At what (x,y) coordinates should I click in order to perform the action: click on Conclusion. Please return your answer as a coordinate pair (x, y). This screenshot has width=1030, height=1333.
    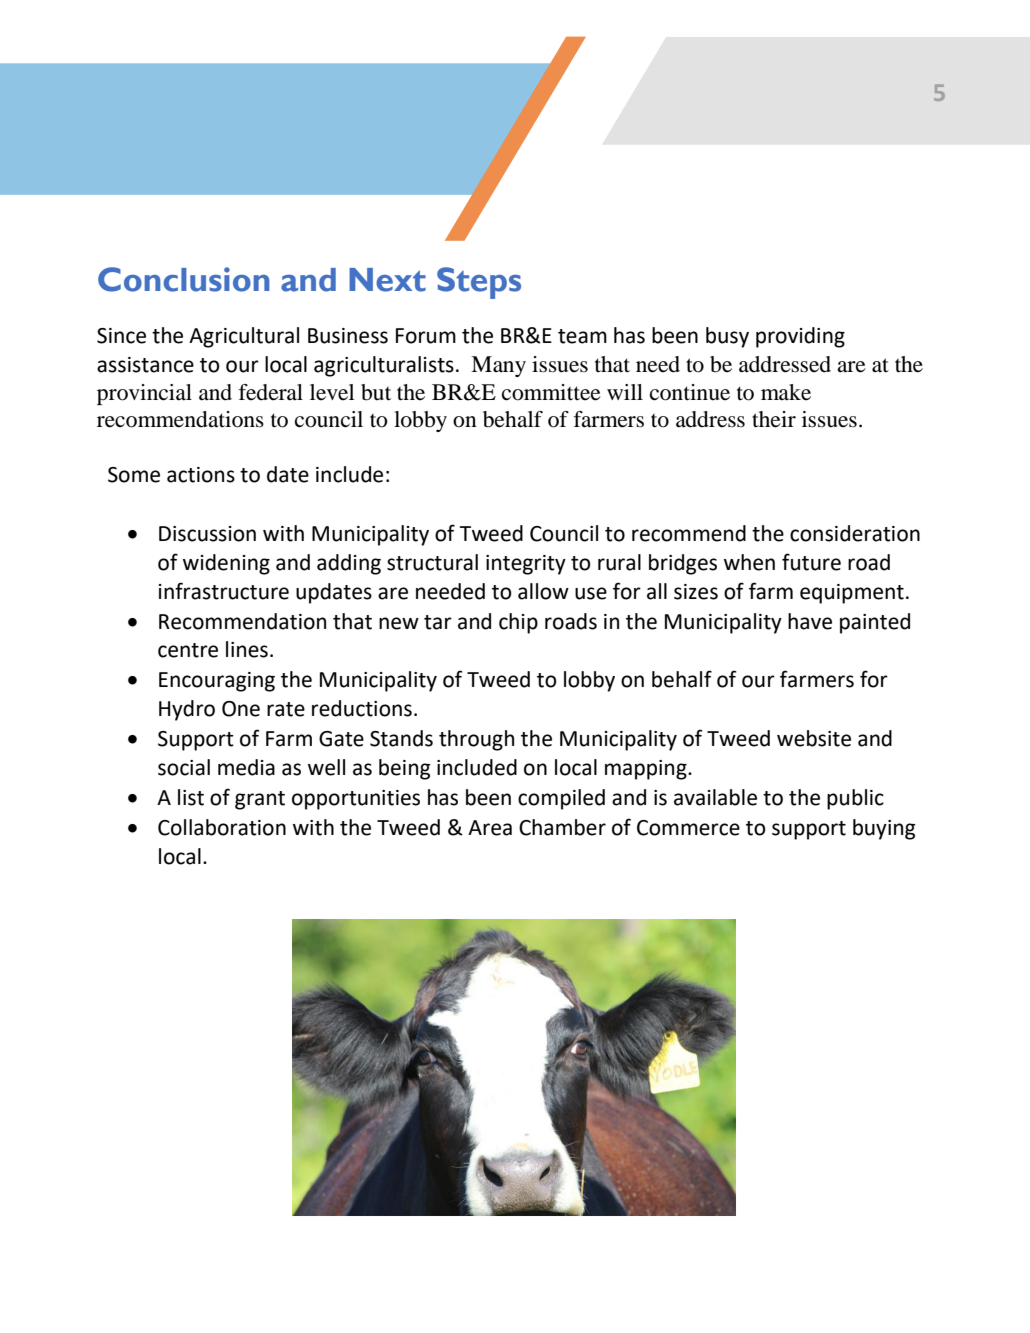
    Looking at the image, I should click on (183, 279).
